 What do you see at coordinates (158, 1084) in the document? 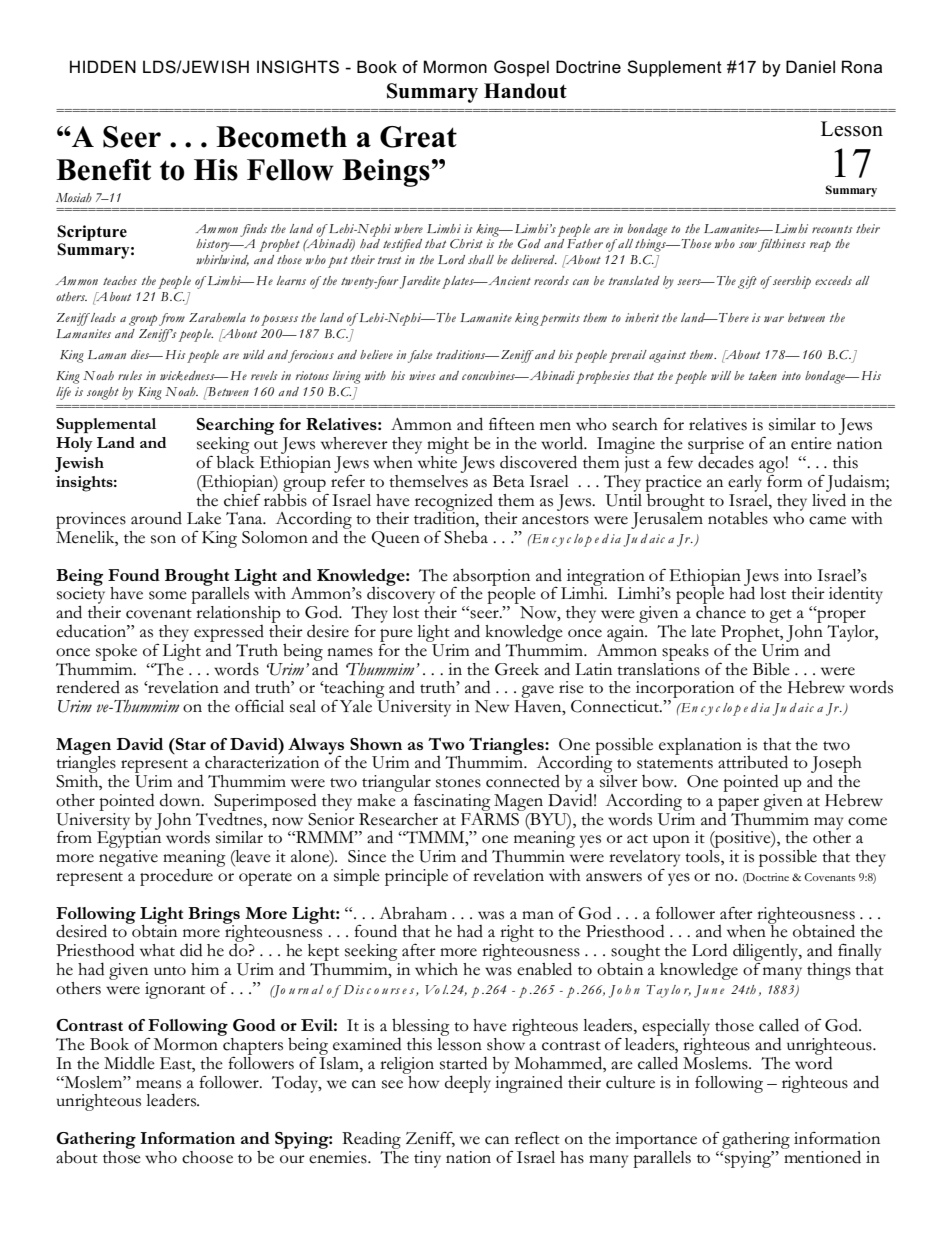
I see `means` at bounding box center [158, 1084].
